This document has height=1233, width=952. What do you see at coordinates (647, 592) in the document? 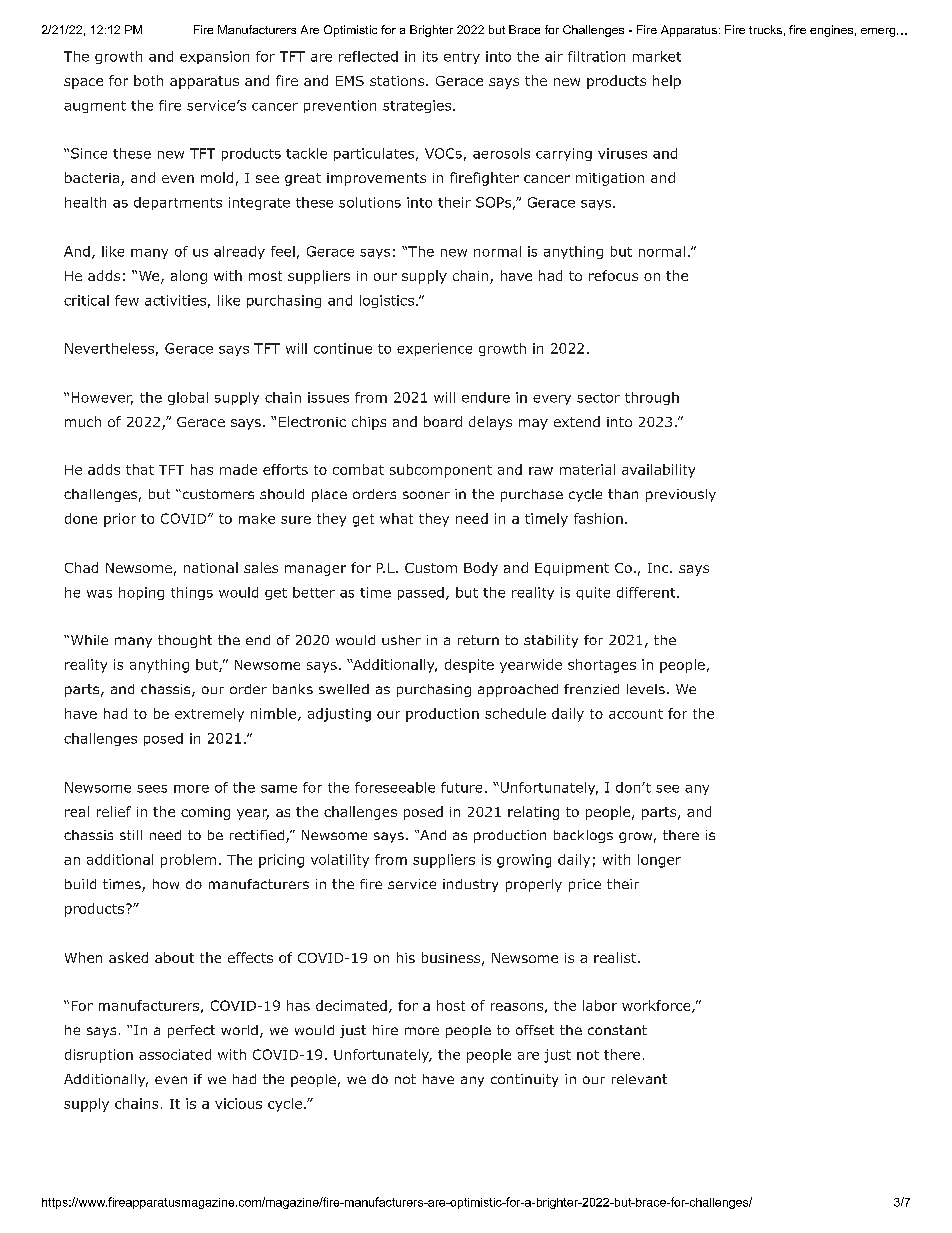
I see `different` at bounding box center [647, 592].
